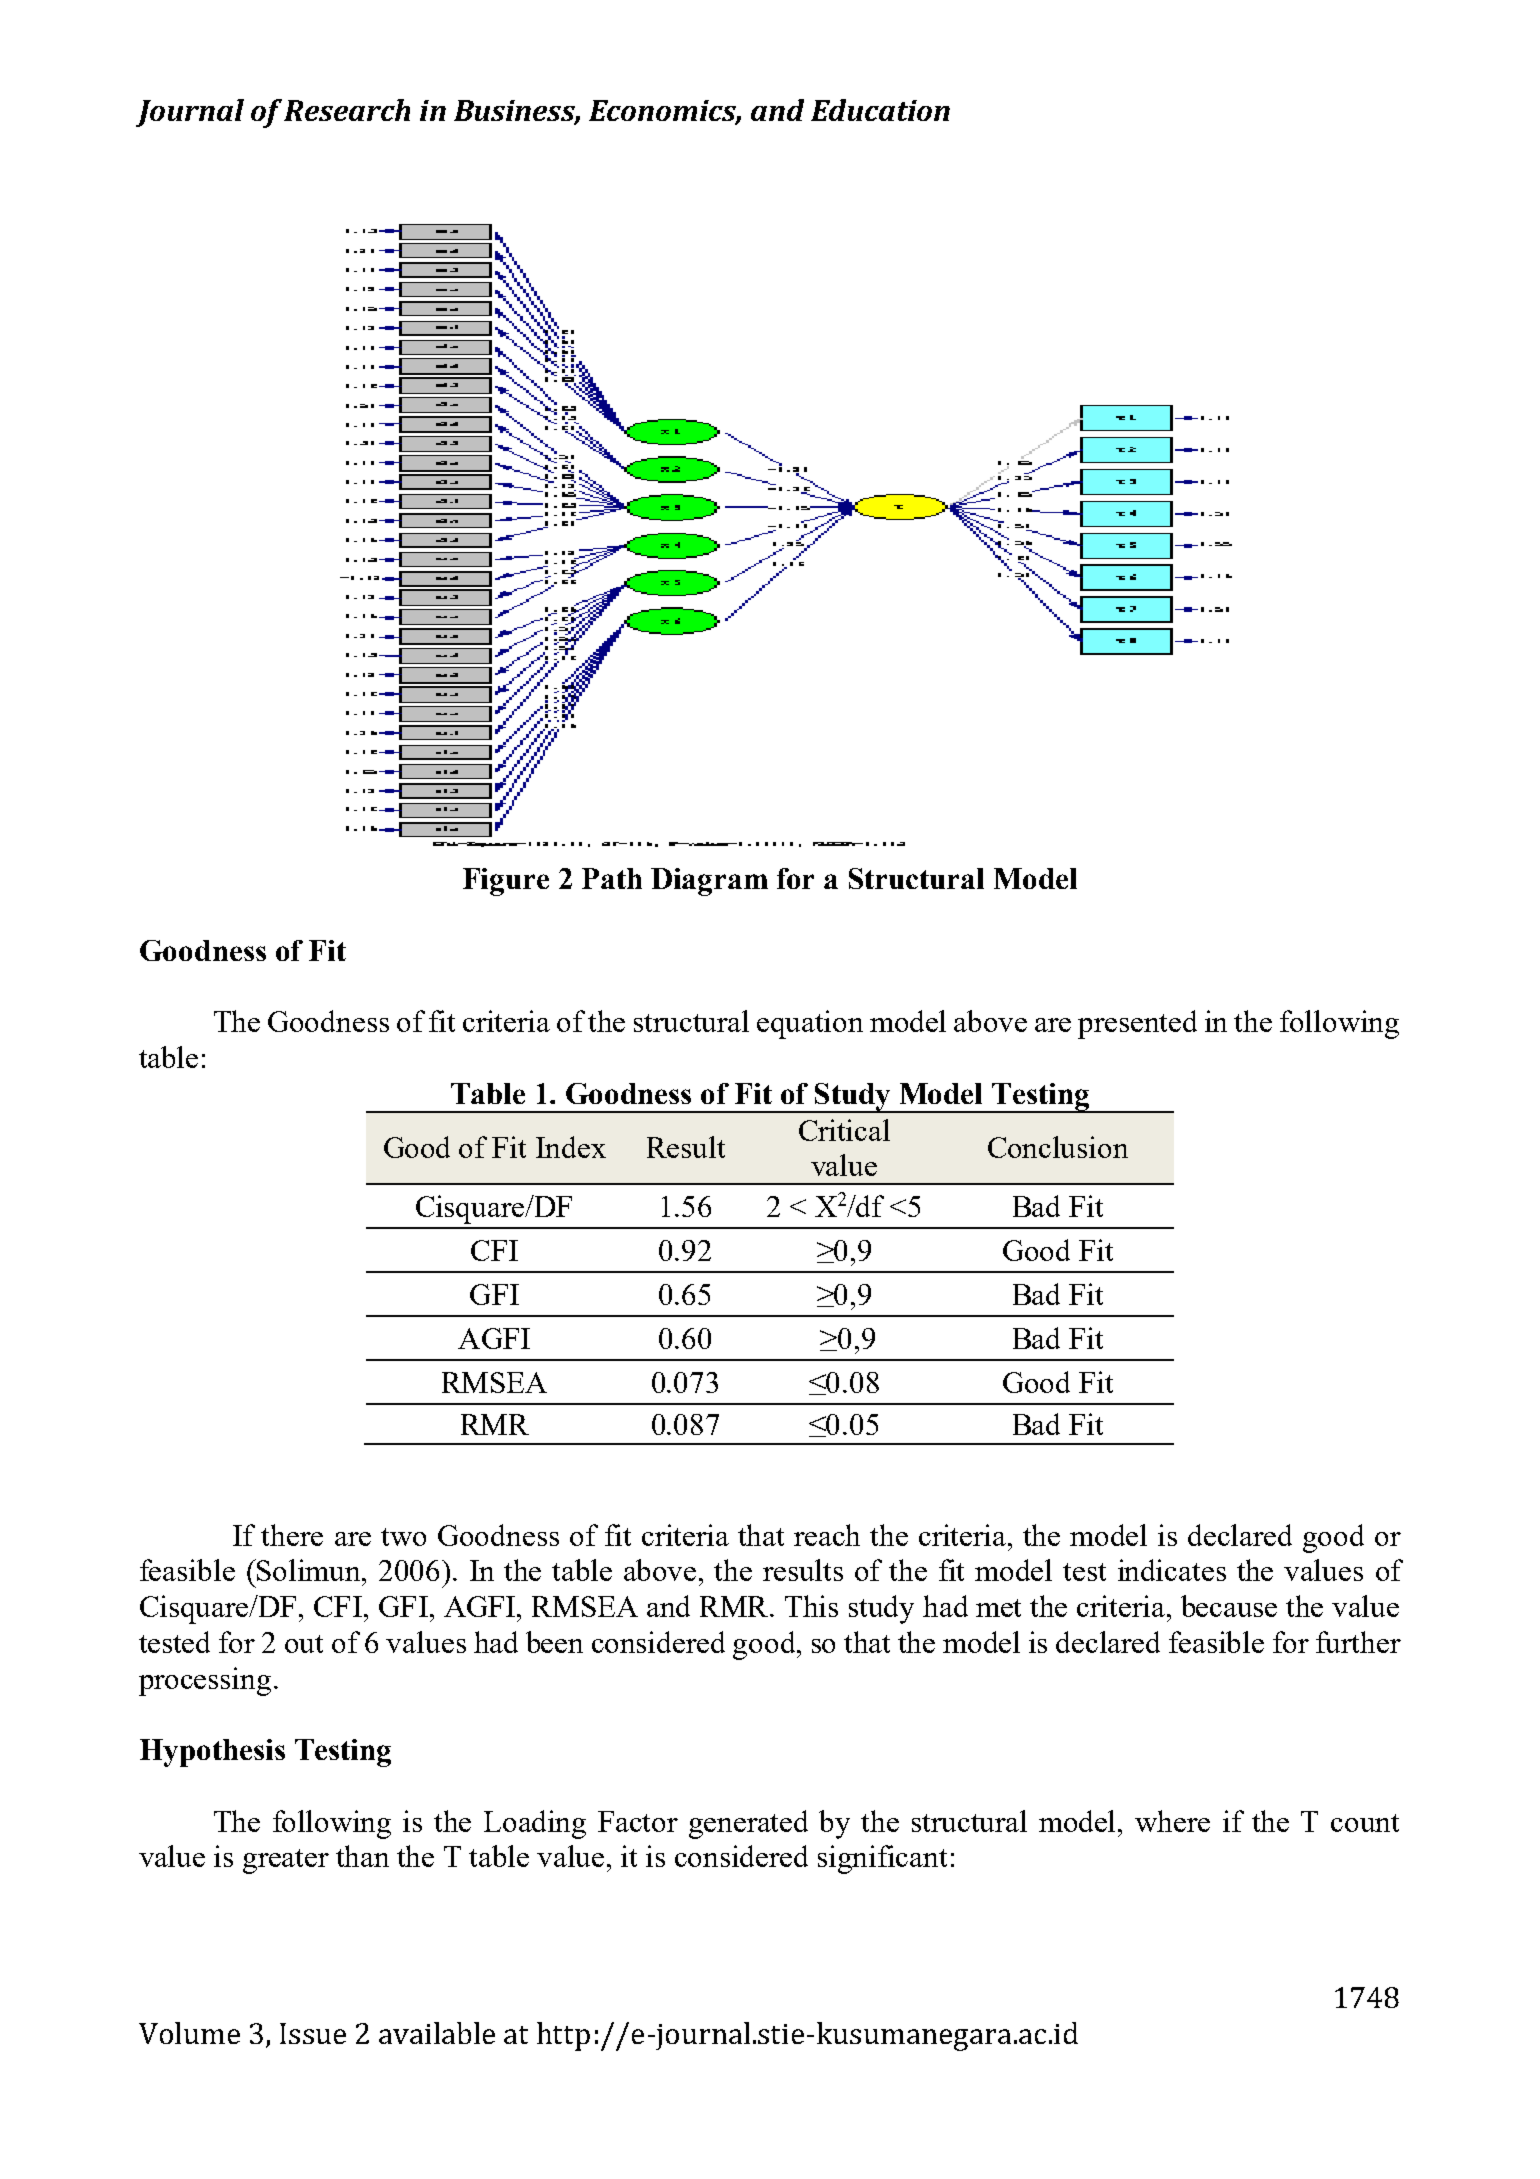 This screenshot has height=2179, width=1540. Describe the element at coordinates (810, 1024) in the screenshot. I see `equation` at that location.
